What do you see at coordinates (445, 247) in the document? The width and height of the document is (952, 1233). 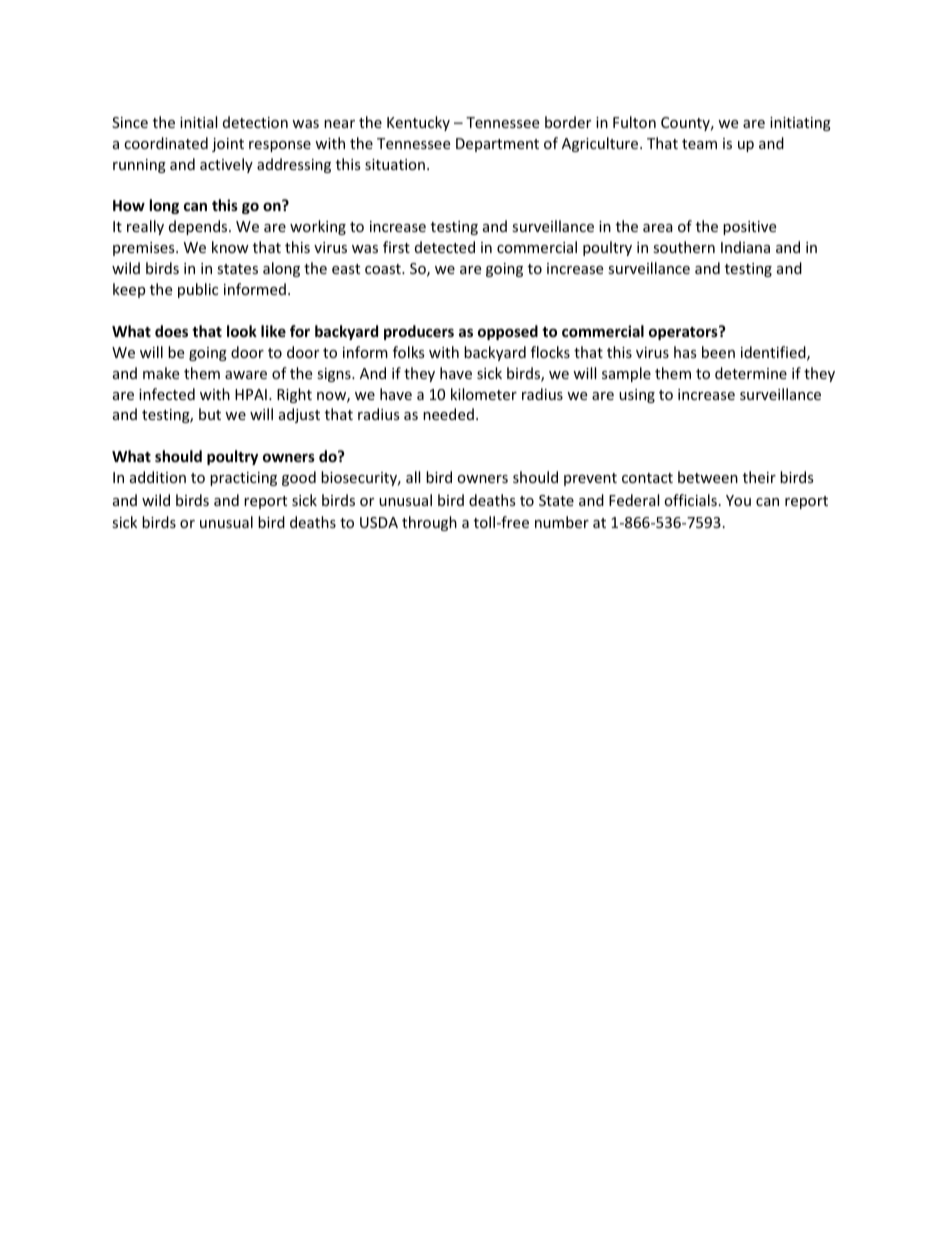 I see `detected` at bounding box center [445, 247].
